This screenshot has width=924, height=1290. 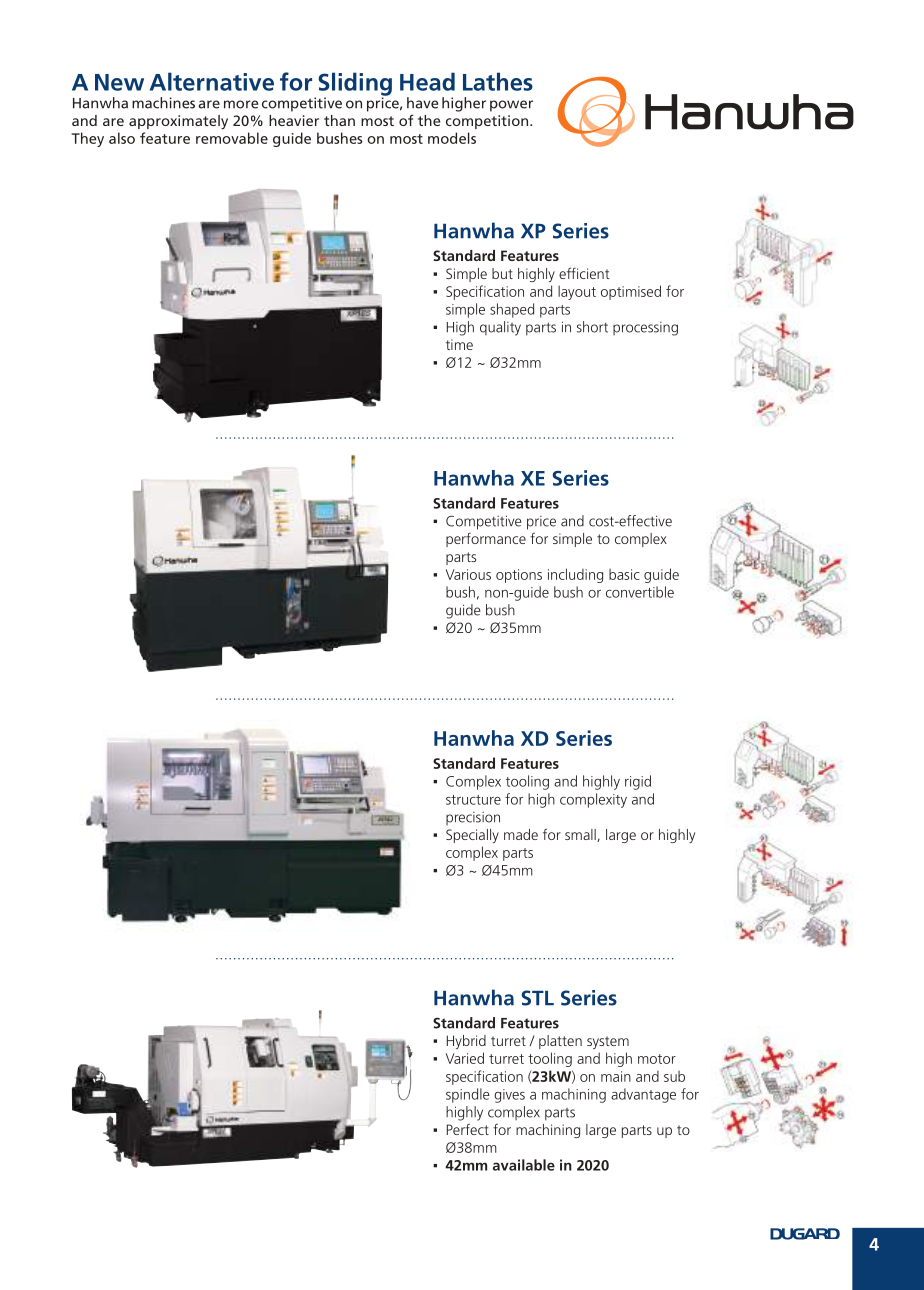 I want to click on convertible, so click(x=640, y=592).
